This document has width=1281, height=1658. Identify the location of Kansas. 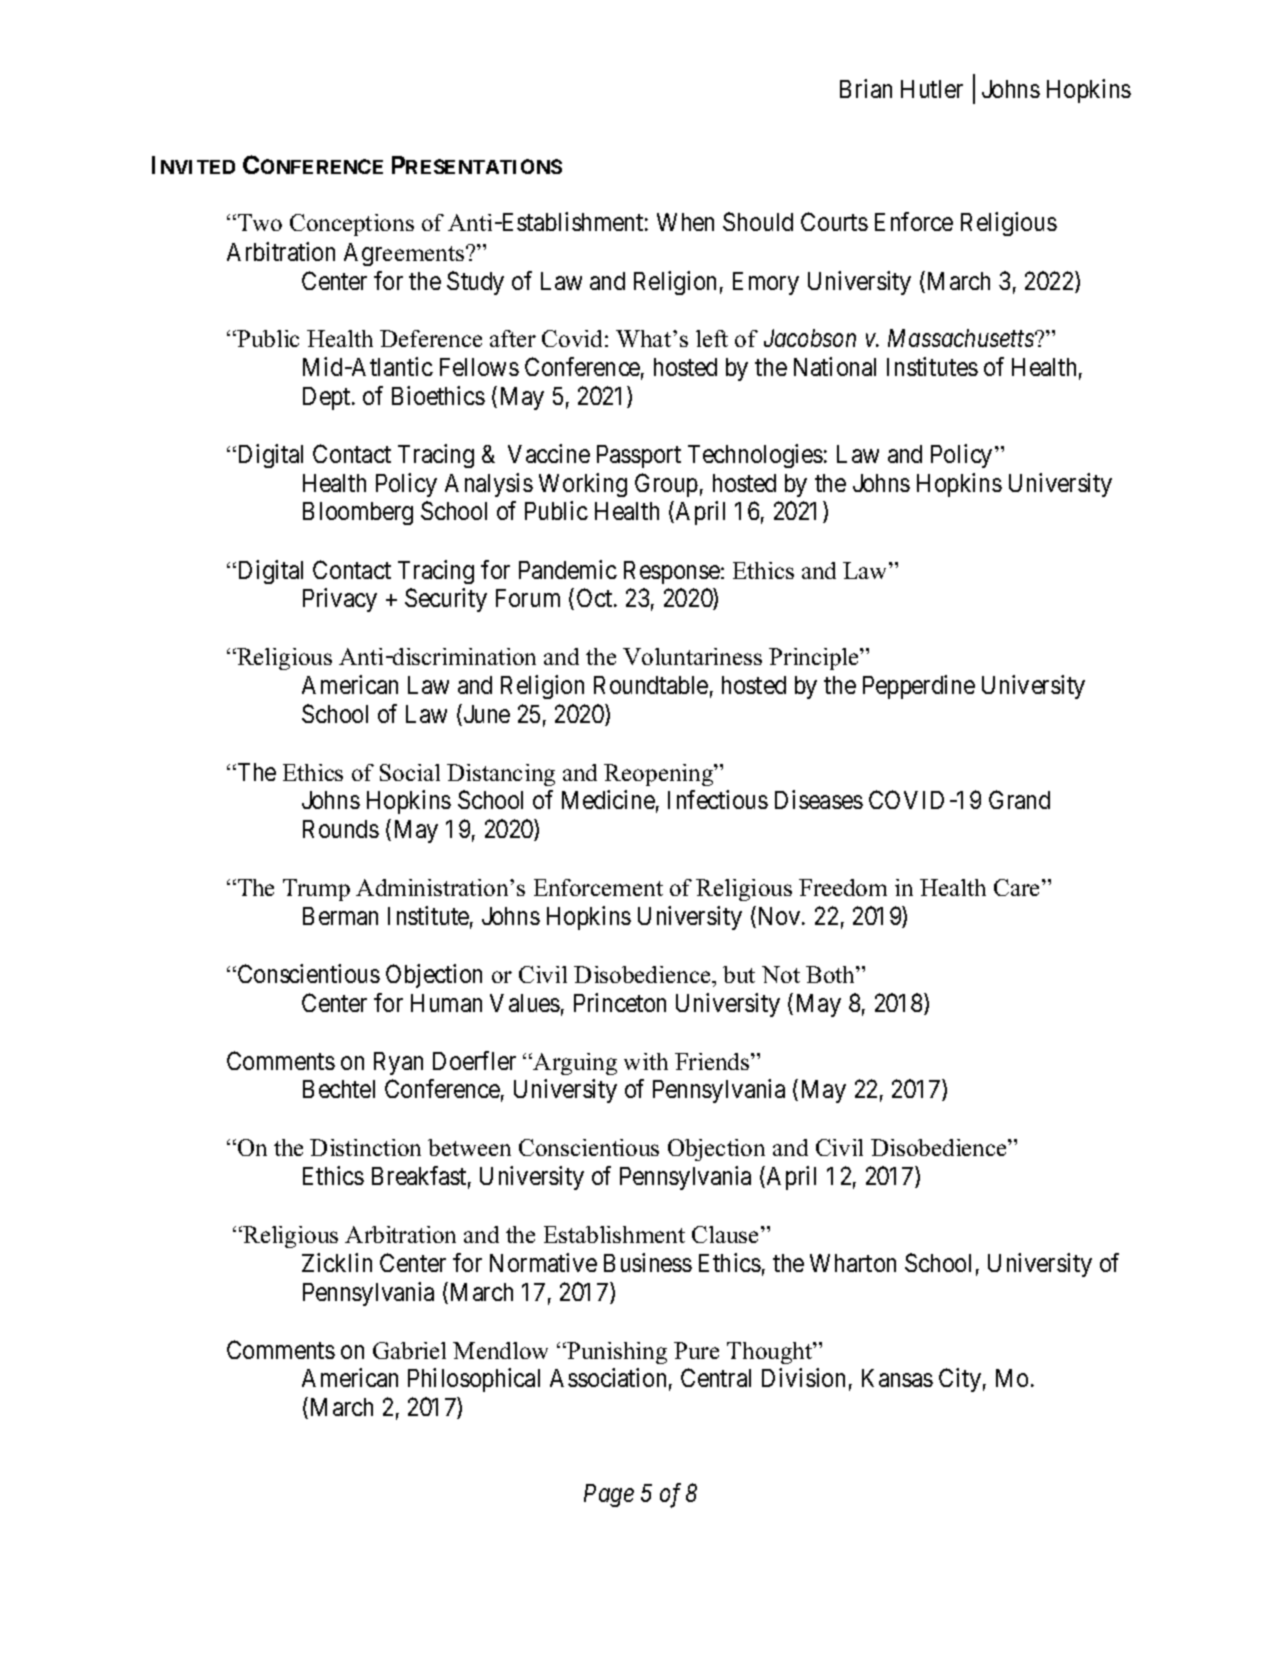
(897, 1378).
